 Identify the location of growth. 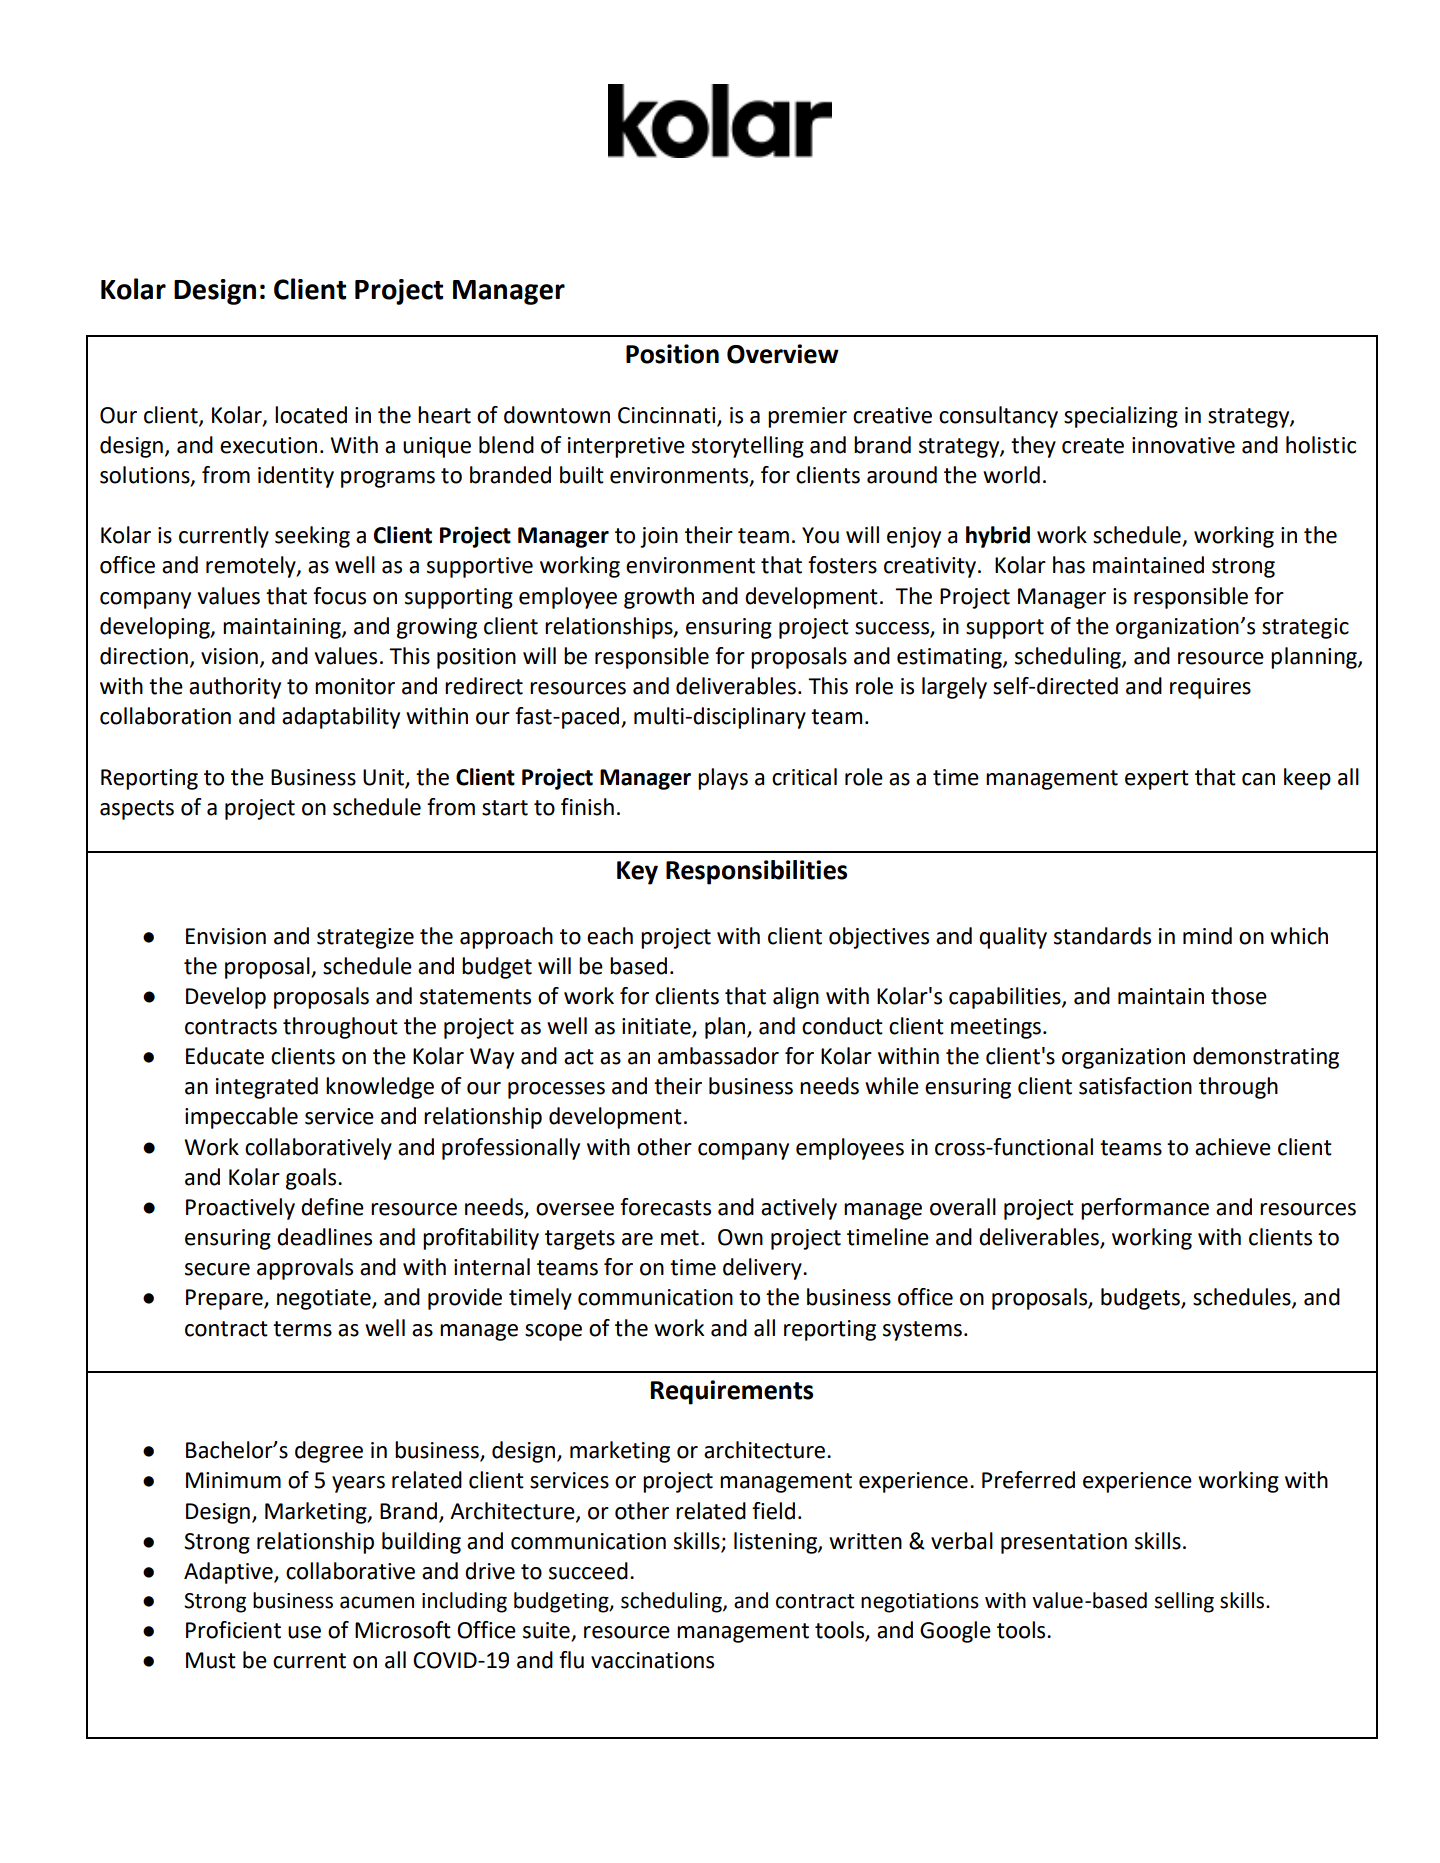
(659, 598).
